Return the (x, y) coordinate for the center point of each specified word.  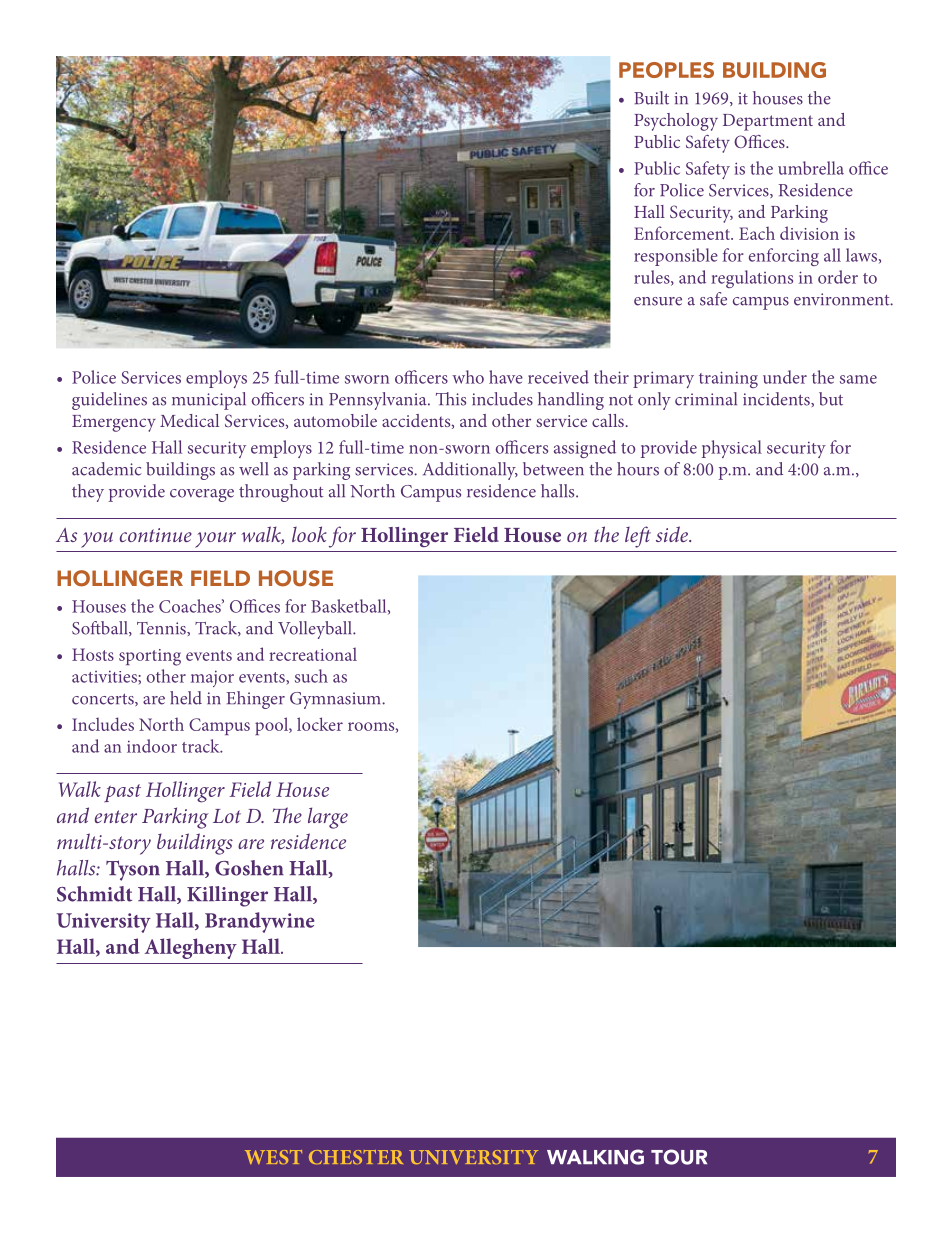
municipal (209, 401)
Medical (189, 420)
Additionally (470, 471)
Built (651, 98)
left (638, 537)
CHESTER (356, 1157)
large (328, 818)
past (122, 793)
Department (768, 122)
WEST (273, 1157)
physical (732, 449)
